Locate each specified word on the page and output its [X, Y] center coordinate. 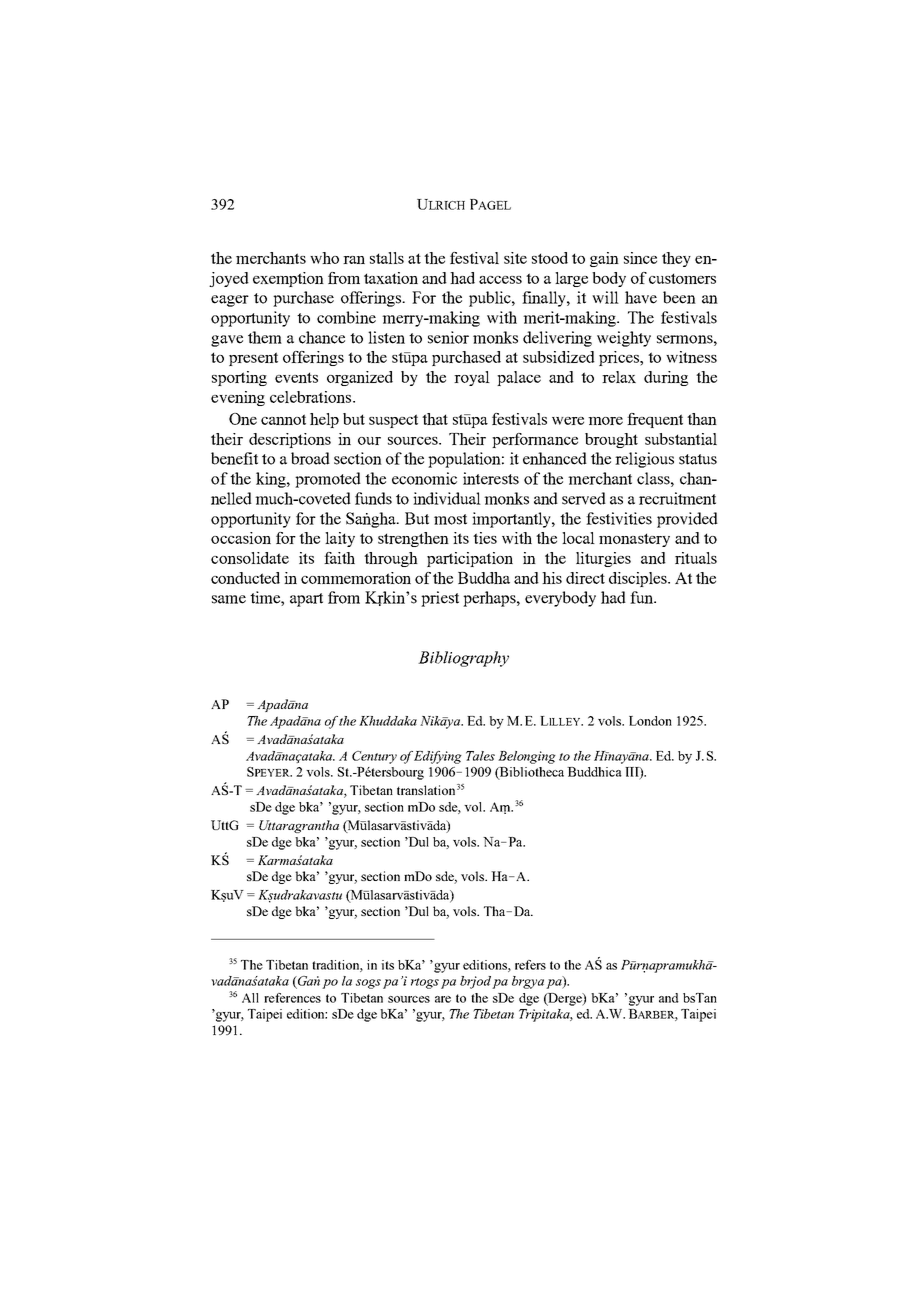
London [650, 721]
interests [491, 478]
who [324, 258]
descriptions [290, 440]
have [641, 297]
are [443, 999]
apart [306, 600]
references [292, 998]
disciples [639, 579]
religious [644, 460]
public [491, 299]
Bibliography [463, 659]
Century [374, 757]
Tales [480, 756]
